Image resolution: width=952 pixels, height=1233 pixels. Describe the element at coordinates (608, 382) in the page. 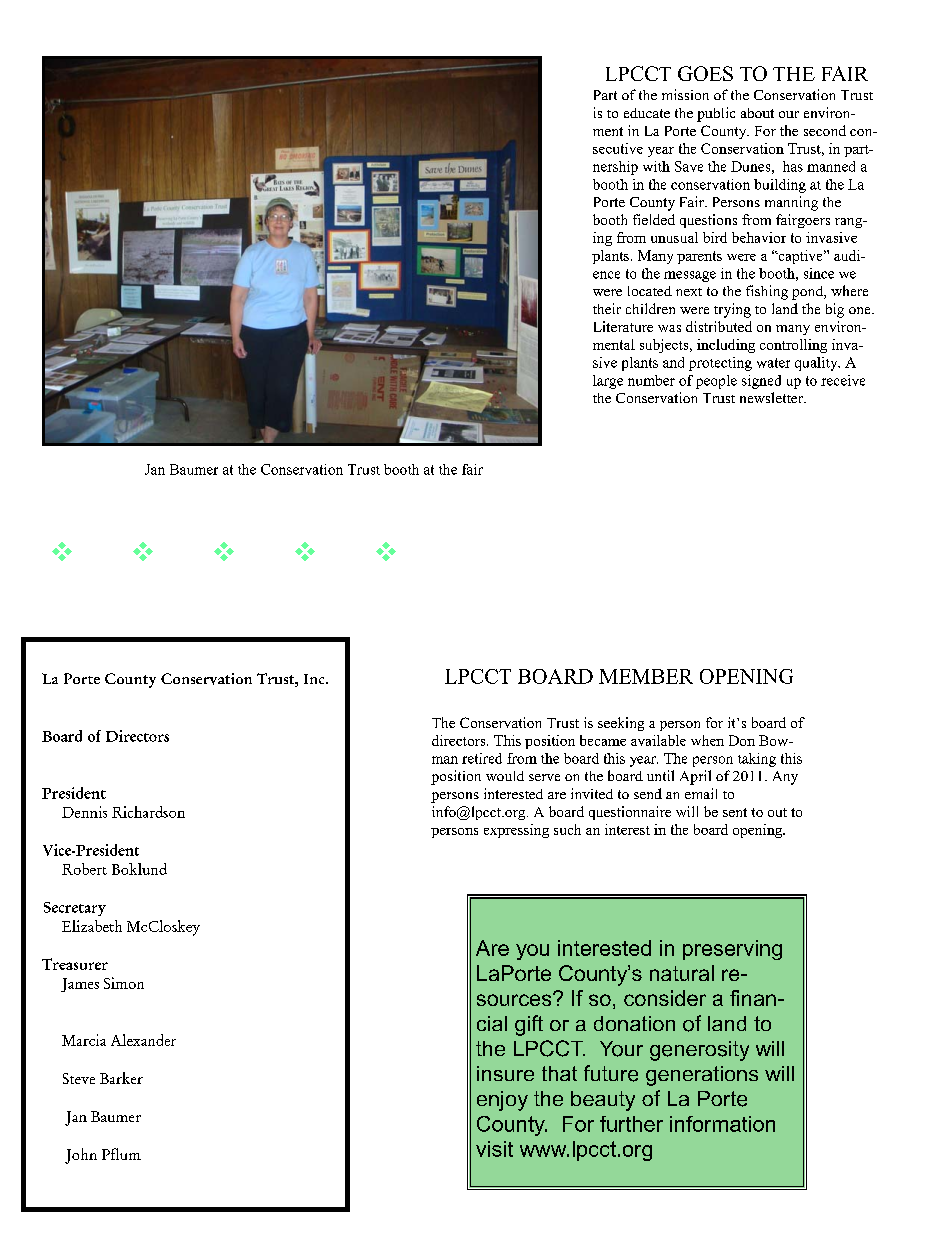

I see `large` at that location.
